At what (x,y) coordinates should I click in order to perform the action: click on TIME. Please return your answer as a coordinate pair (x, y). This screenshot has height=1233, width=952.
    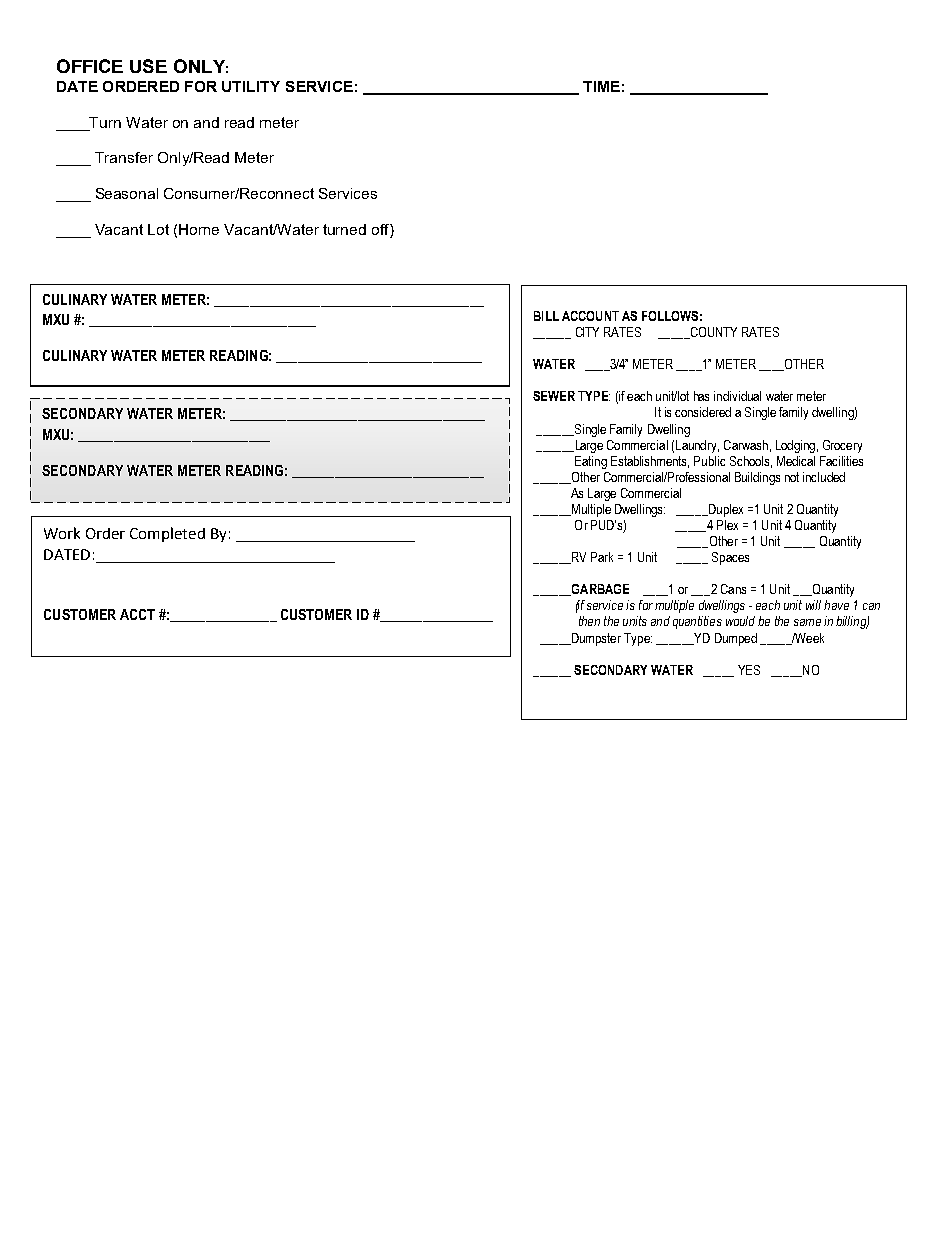
    Looking at the image, I should click on (601, 86).
